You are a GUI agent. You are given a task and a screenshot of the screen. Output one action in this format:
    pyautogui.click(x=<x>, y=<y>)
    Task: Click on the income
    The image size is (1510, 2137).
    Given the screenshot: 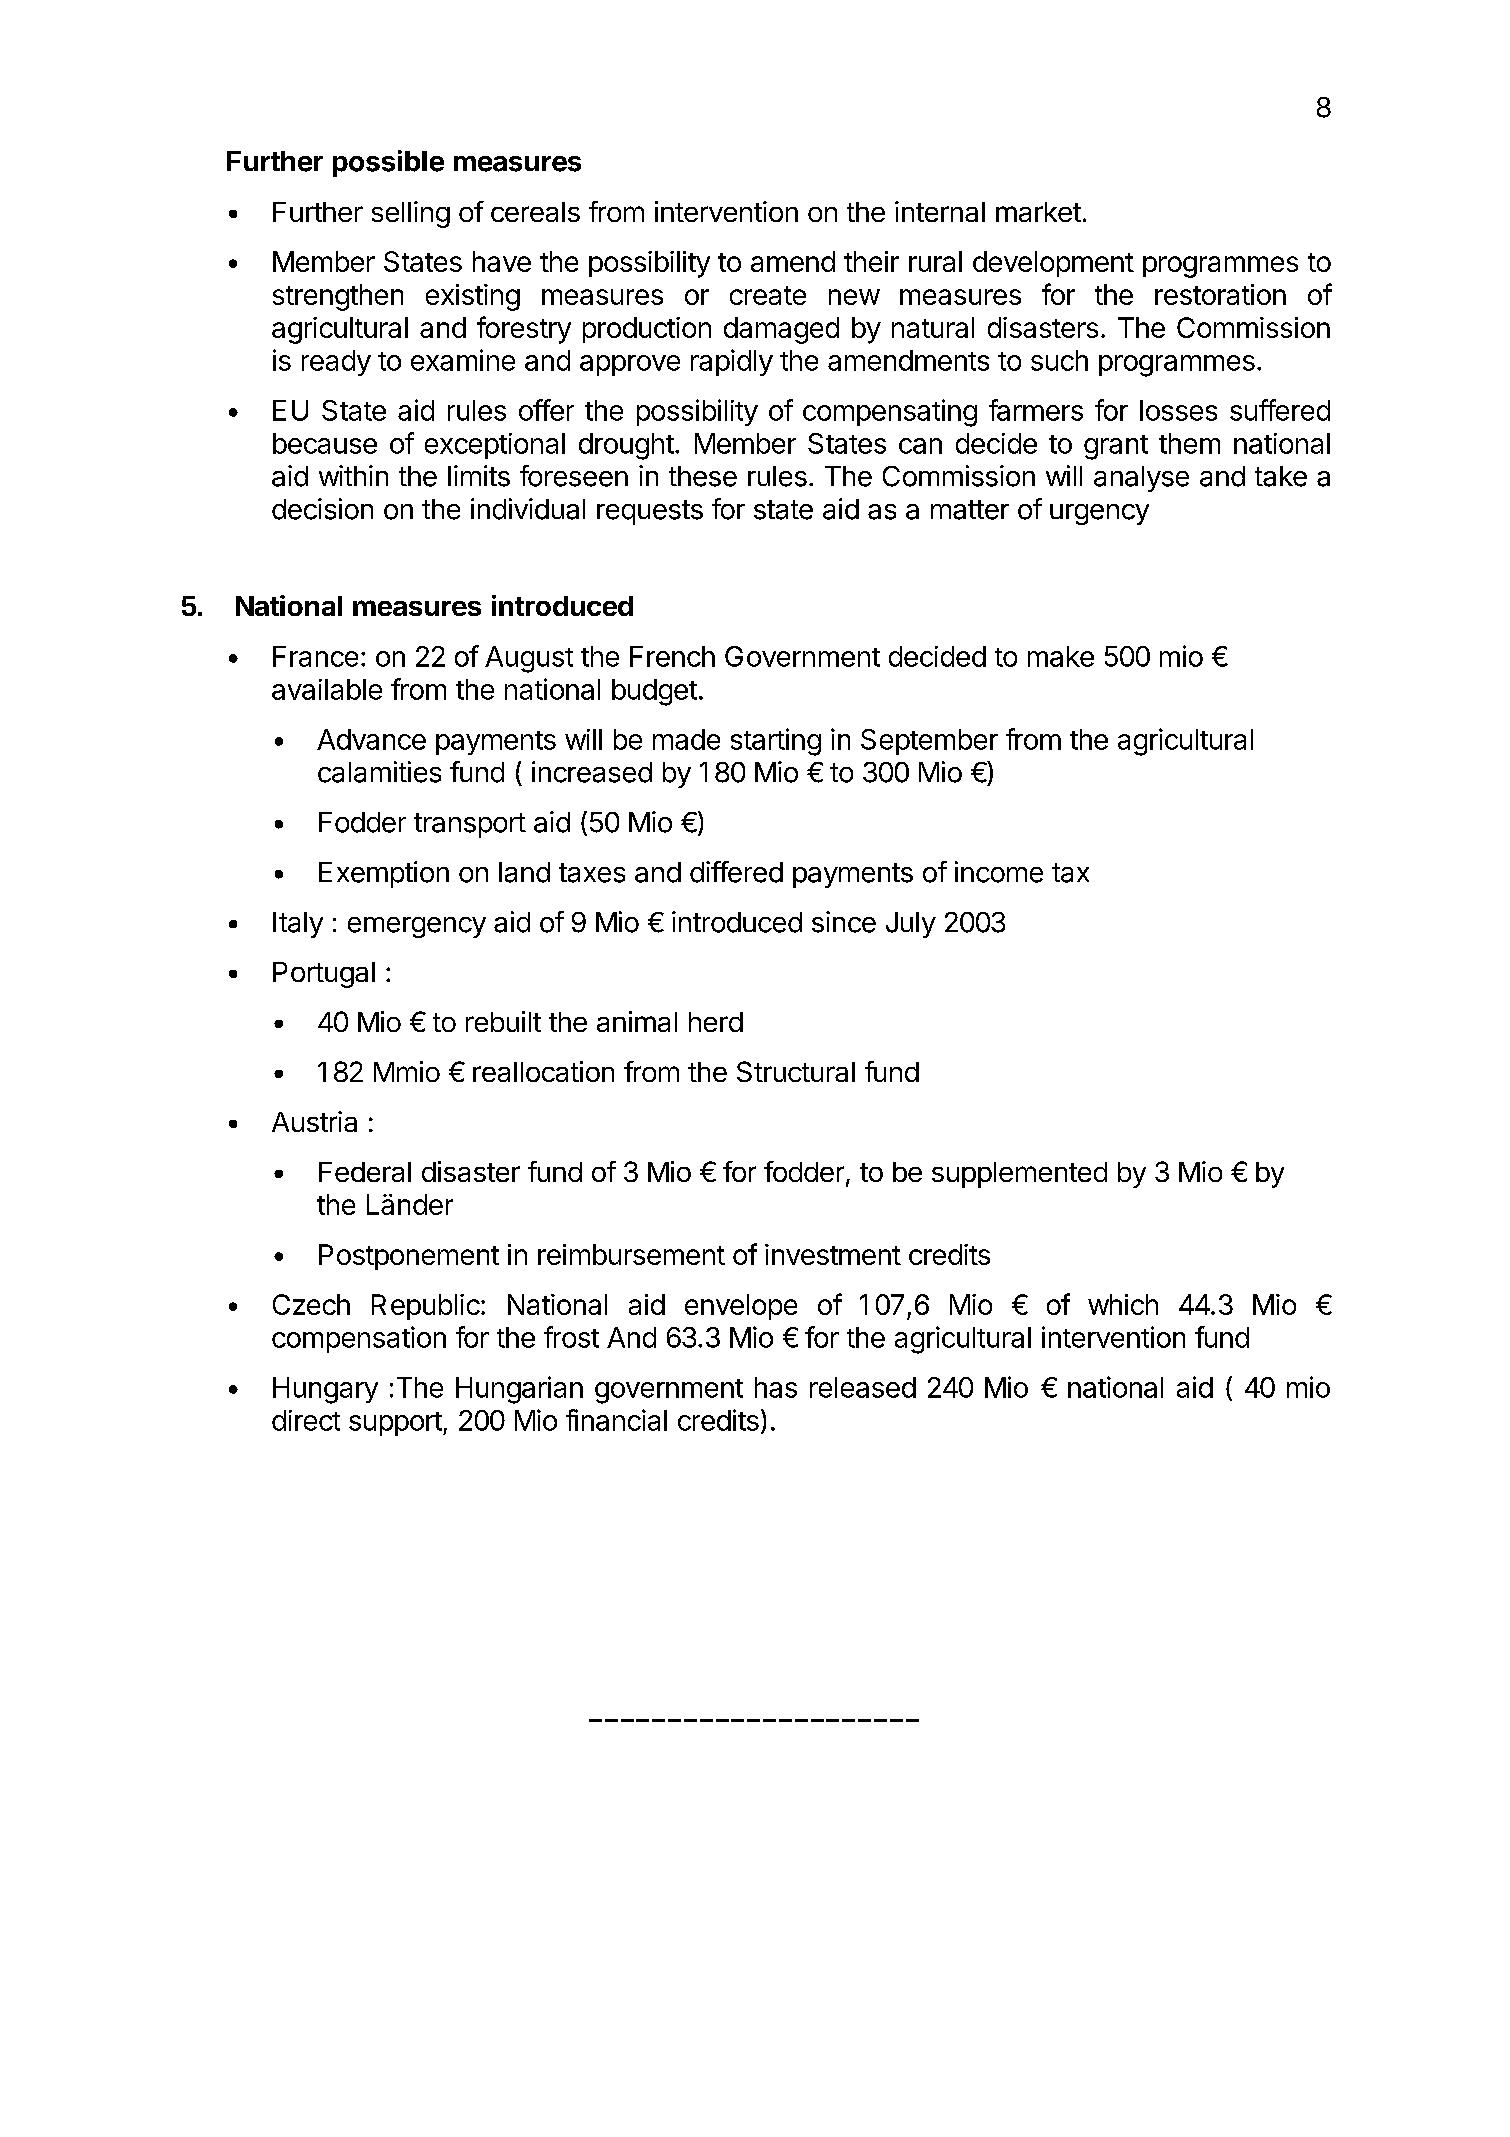 What is the action you would take?
    pyautogui.click(x=999, y=872)
